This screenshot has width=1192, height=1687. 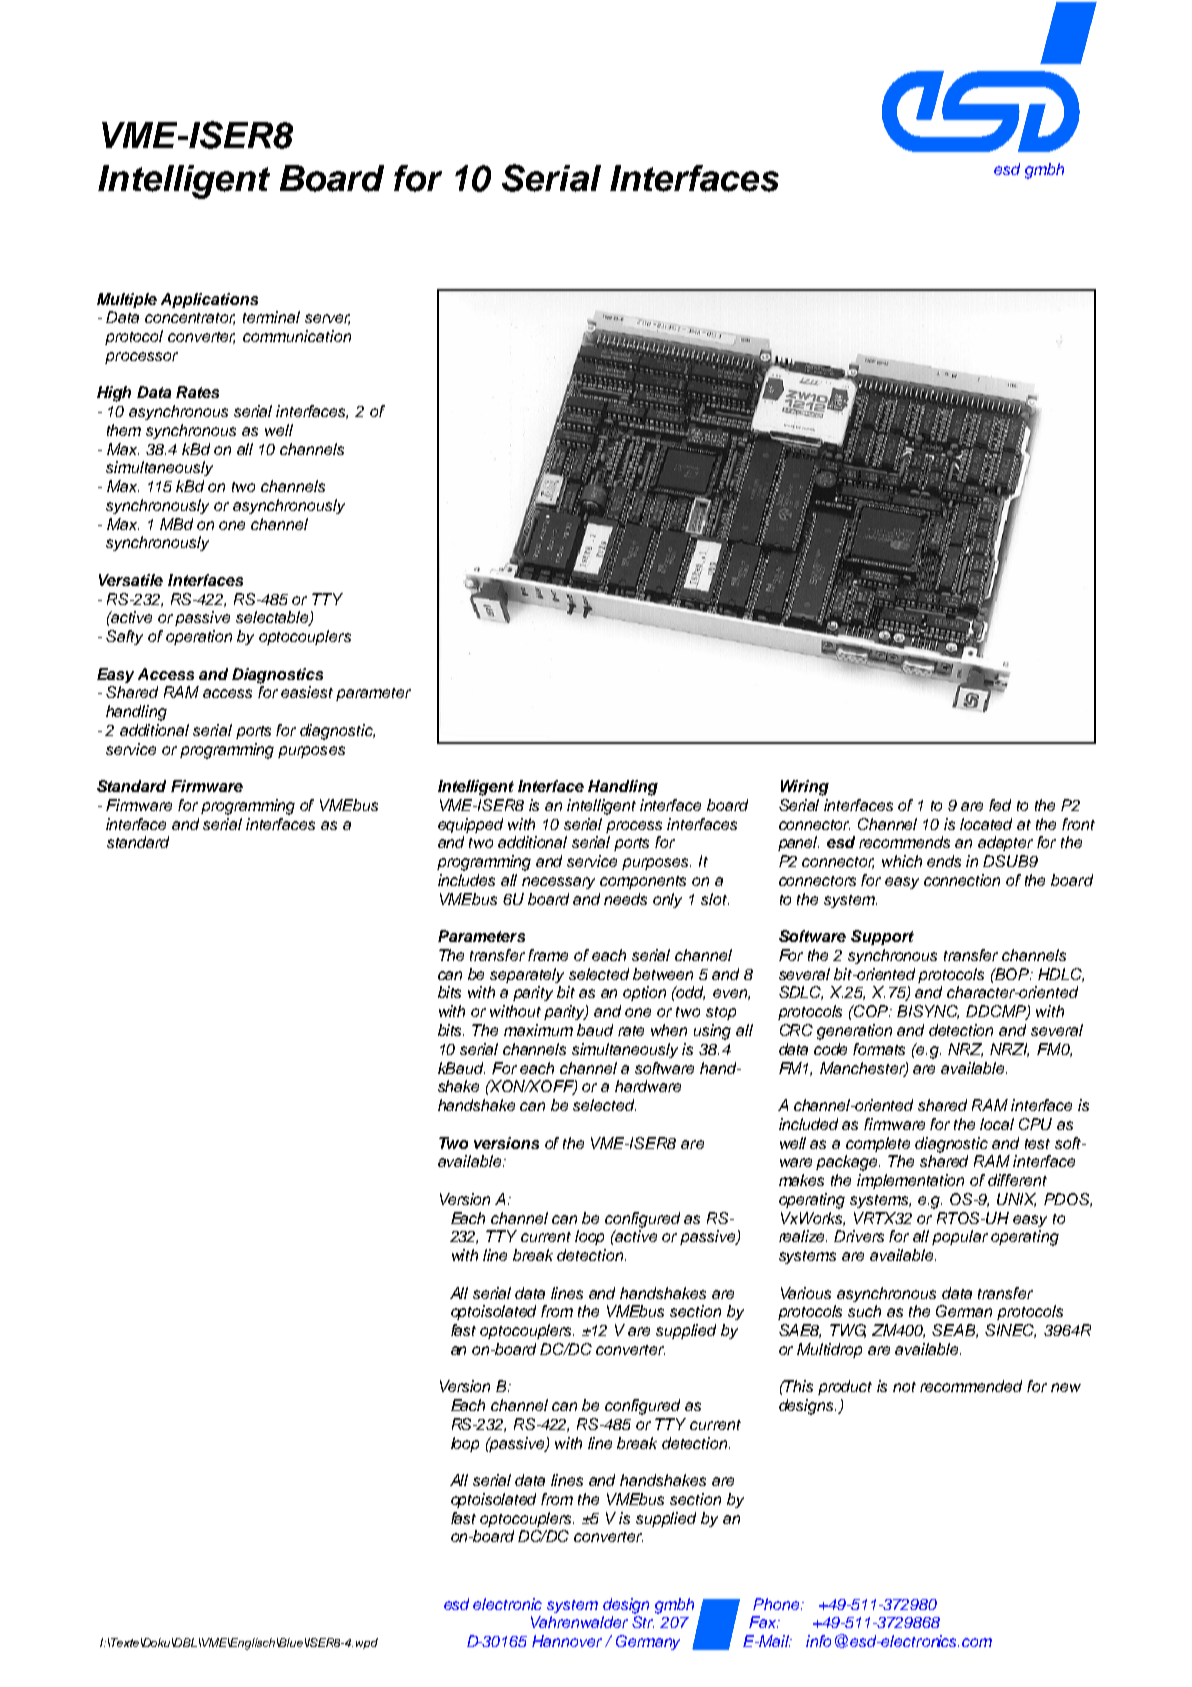 What do you see at coordinates (567, 1641) in the screenshot?
I see `Hannover` at bounding box center [567, 1641].
